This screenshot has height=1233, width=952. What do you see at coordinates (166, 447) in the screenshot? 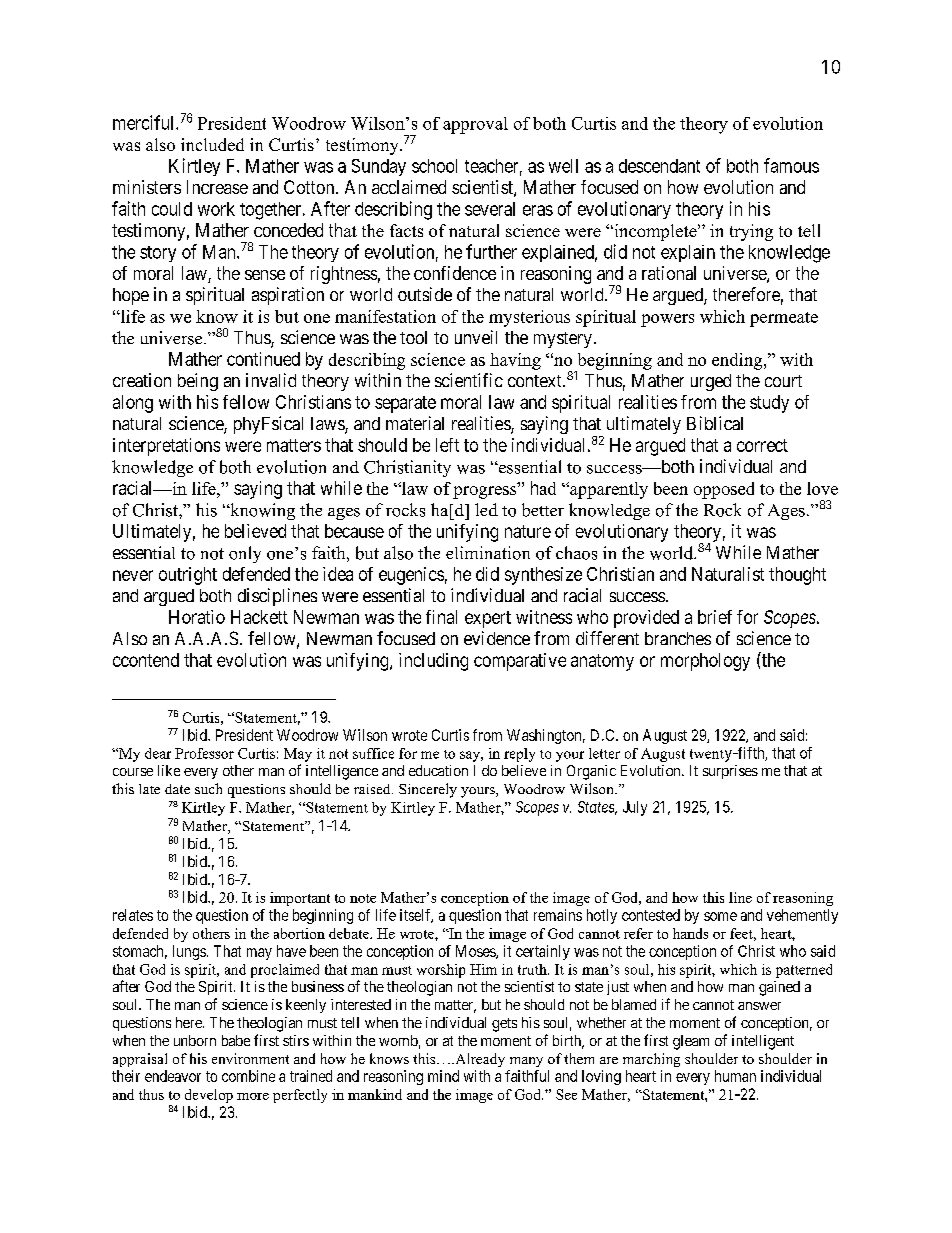
I see `interpretations` at bounding box center [166, 447].
